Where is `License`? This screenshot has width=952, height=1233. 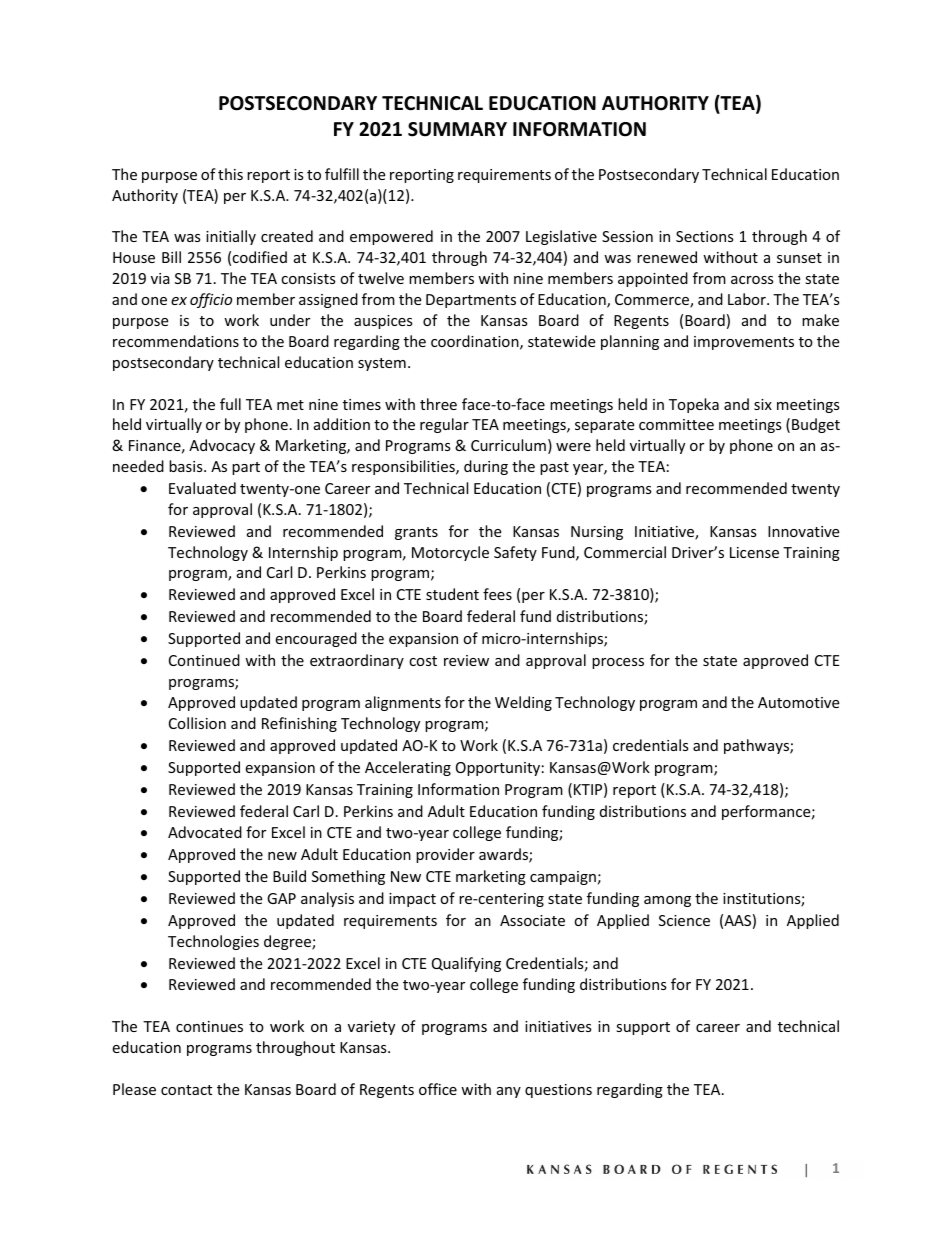
License is located at coordinates (754, 552).
